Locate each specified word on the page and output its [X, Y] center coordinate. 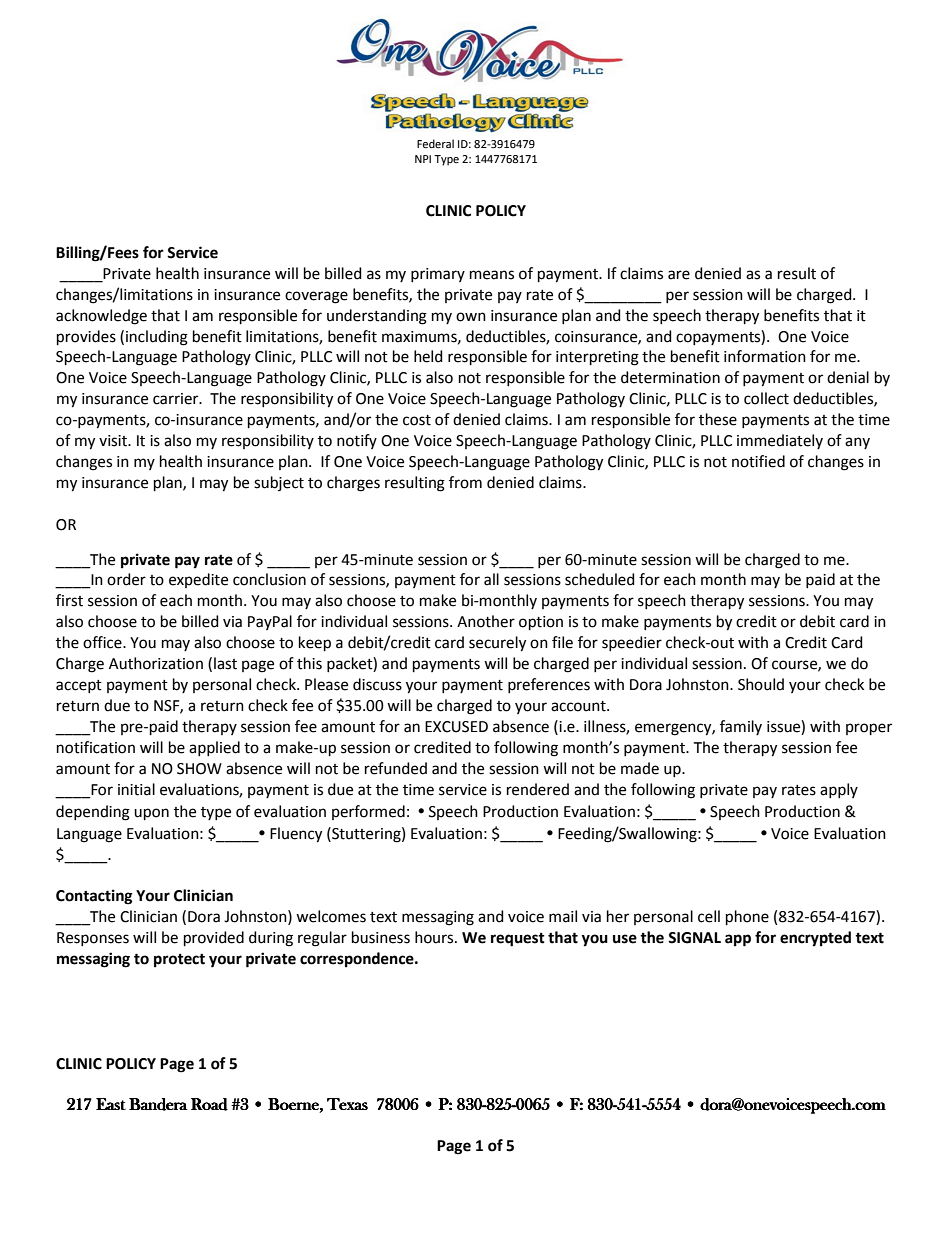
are [679, 275]
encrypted [815, 939]
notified [758, 461]
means [492, 275]
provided [214, 938]
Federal [435, 144]
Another [486, 621]
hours [435, 937]
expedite [198, 580]
